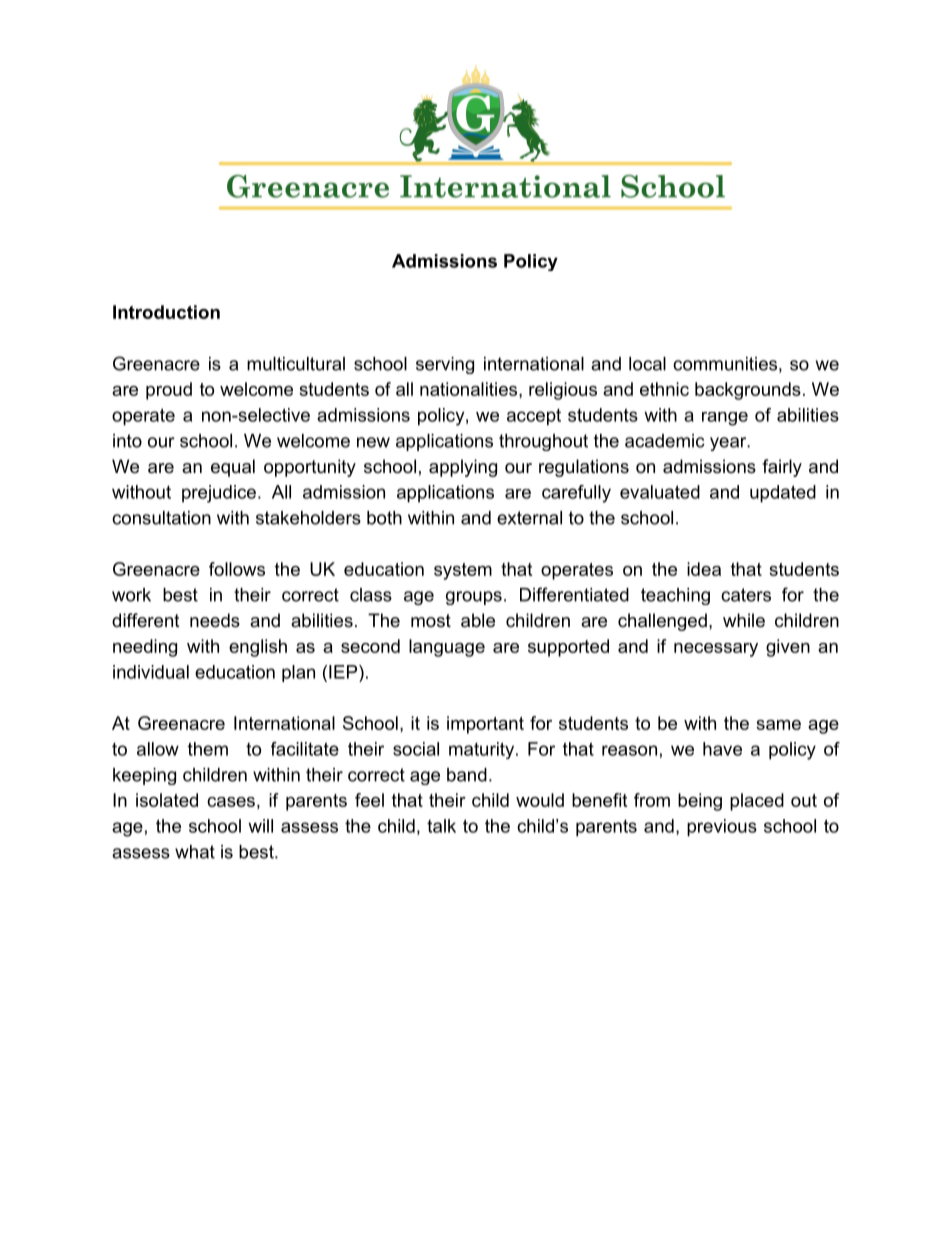  I want to click on serving, so click(445, 365).
